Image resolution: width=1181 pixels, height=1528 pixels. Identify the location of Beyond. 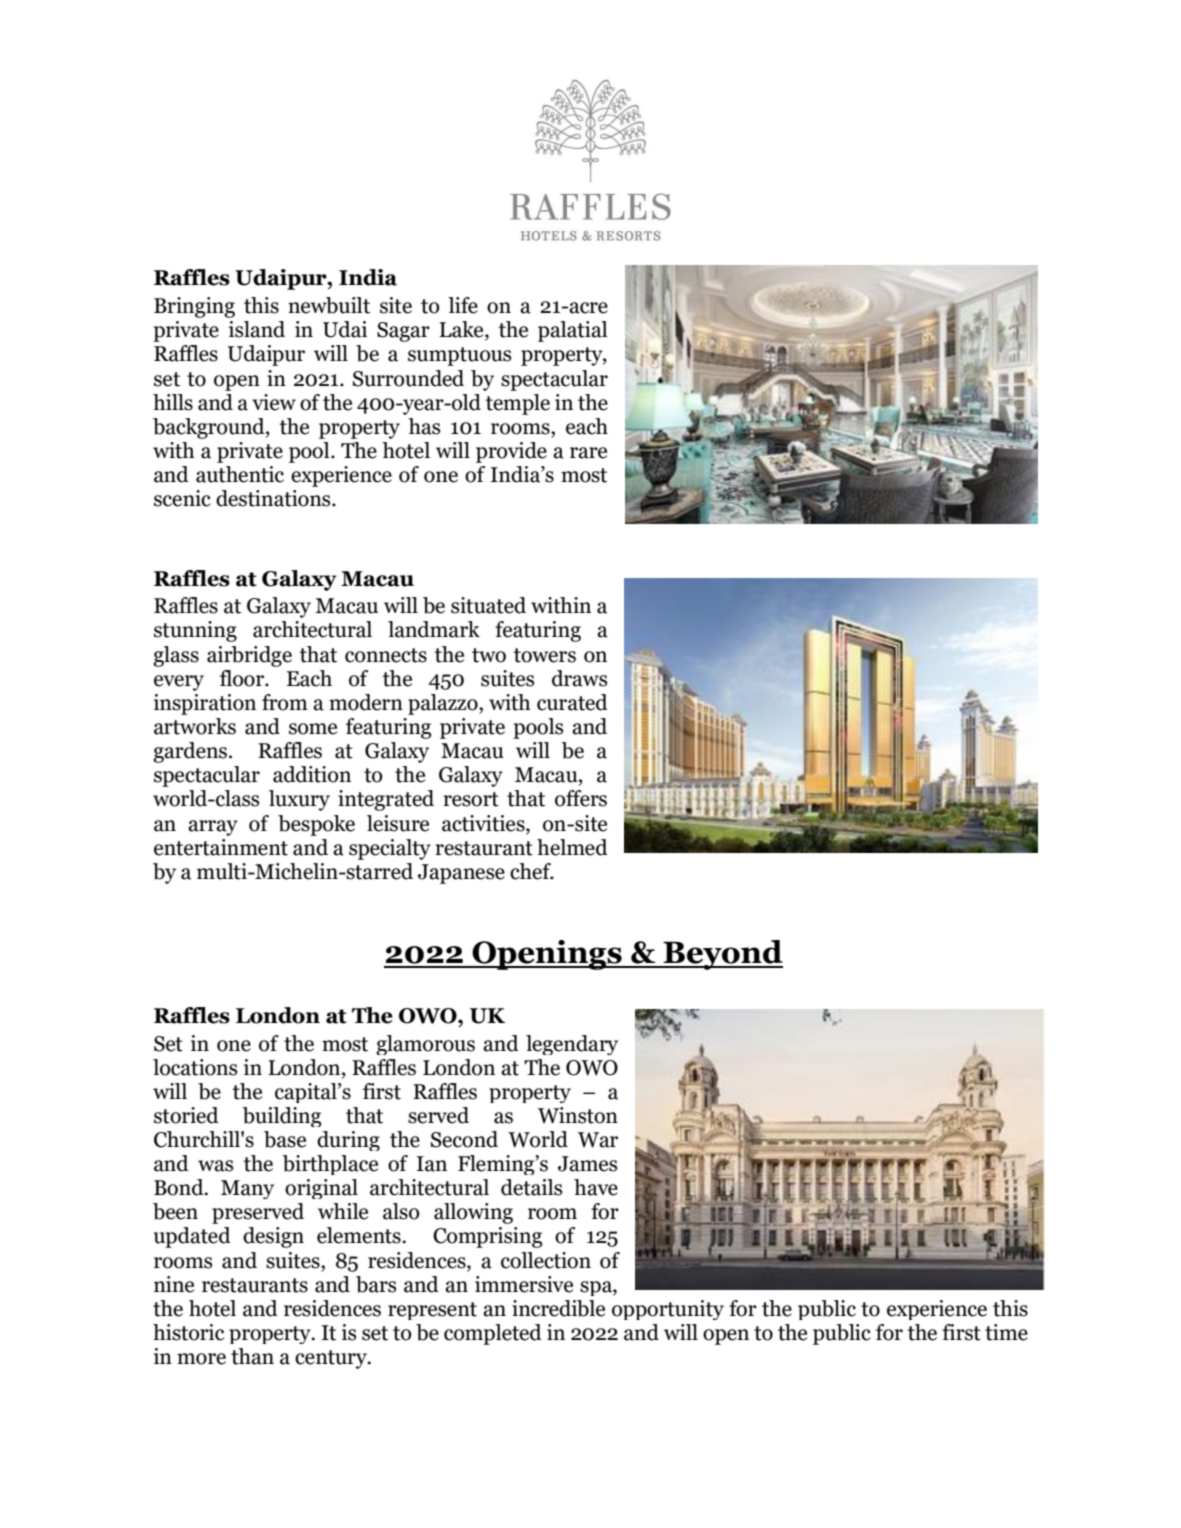
(722, 955).
